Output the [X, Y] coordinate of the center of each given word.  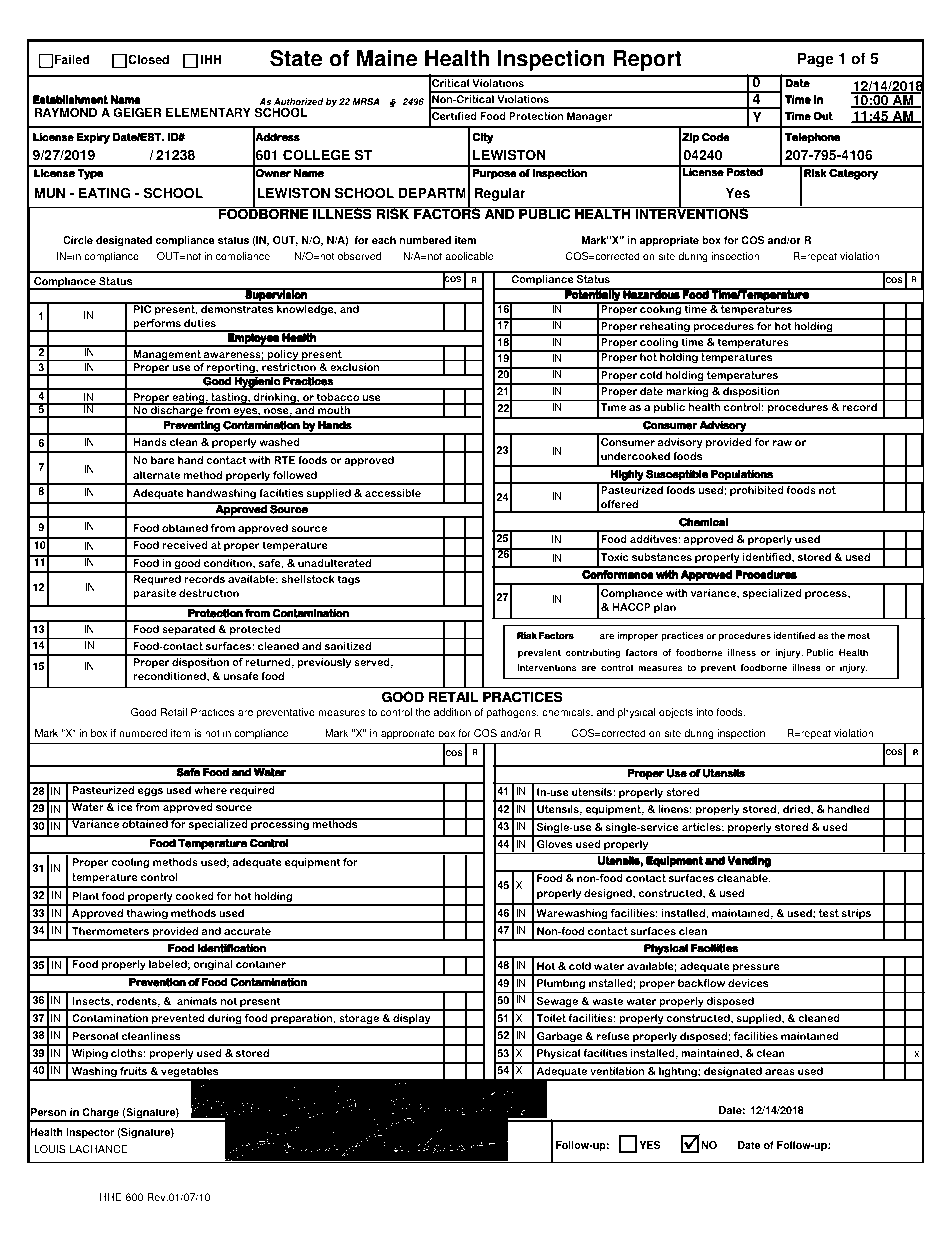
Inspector [90, 1133]
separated [188, 632]
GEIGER [137, 112]
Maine [387, 58]
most [859, 635]
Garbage [560, 1038]
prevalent [539, 653]
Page [816, 60]
